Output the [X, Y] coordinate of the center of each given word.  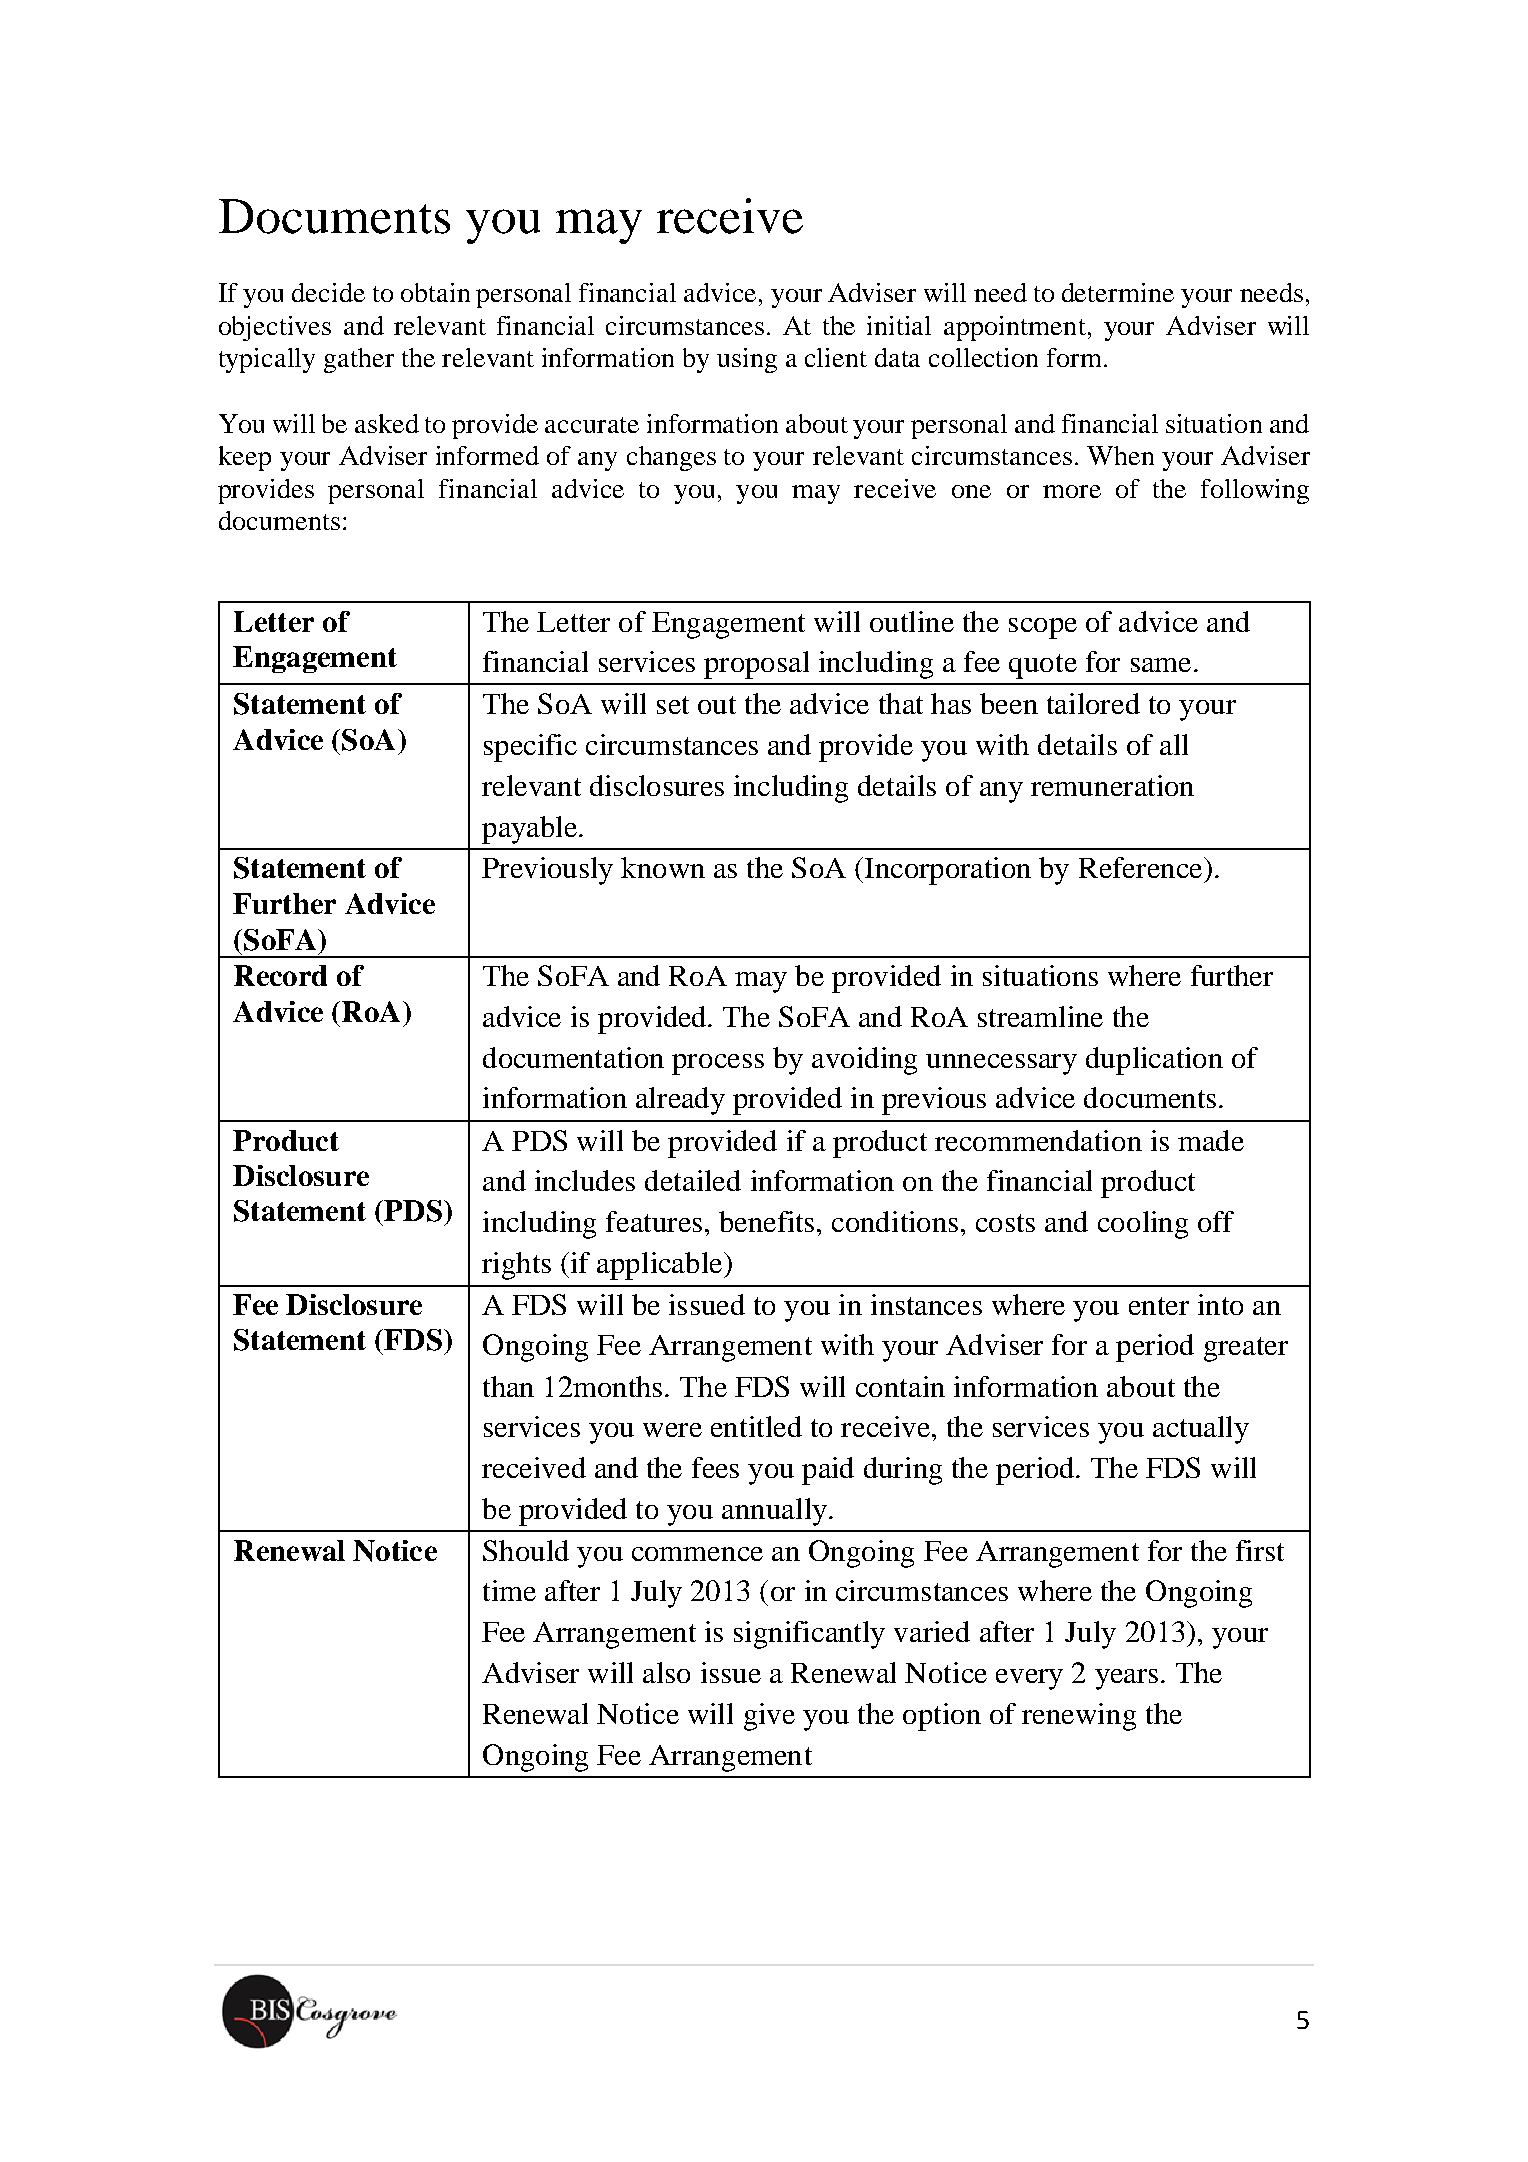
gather [359, 360]
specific [530, 748]
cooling [1143, 1225]
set [673, 705]
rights [516, 1266]
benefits [766, 1221]
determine [1118, 292]
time [509, 1590]
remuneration [1112, 785]
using [747, 360]
